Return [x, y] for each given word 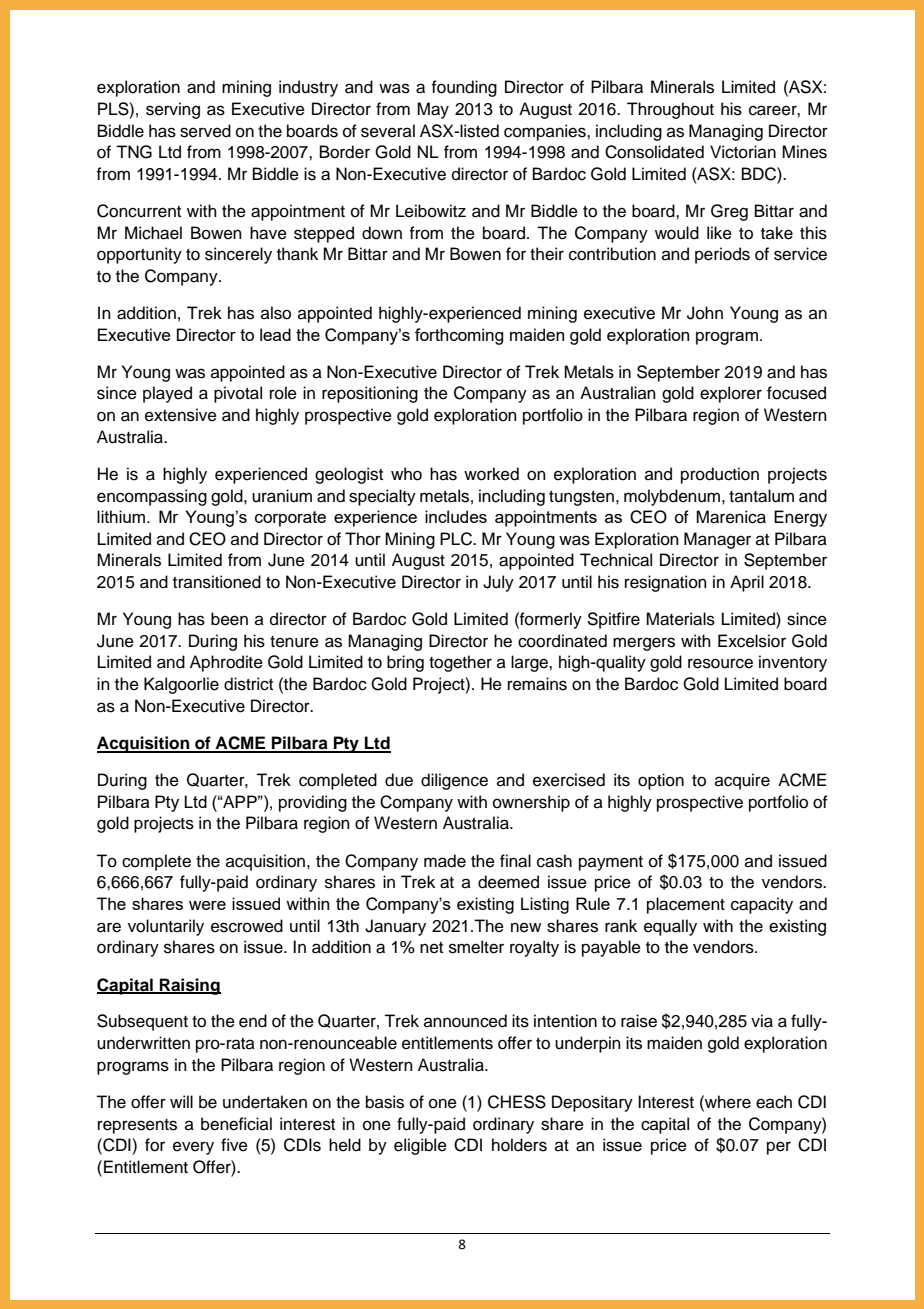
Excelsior [752, 641]
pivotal [238, 394]
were [207, 905]
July [498, 583]
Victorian [743, 152]
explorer [731, 394]
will [181, 1101]
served [205, 131]
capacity [762, 905]
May [433, 110]
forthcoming [459, 336]
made [445, 861]
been [229, 619]
